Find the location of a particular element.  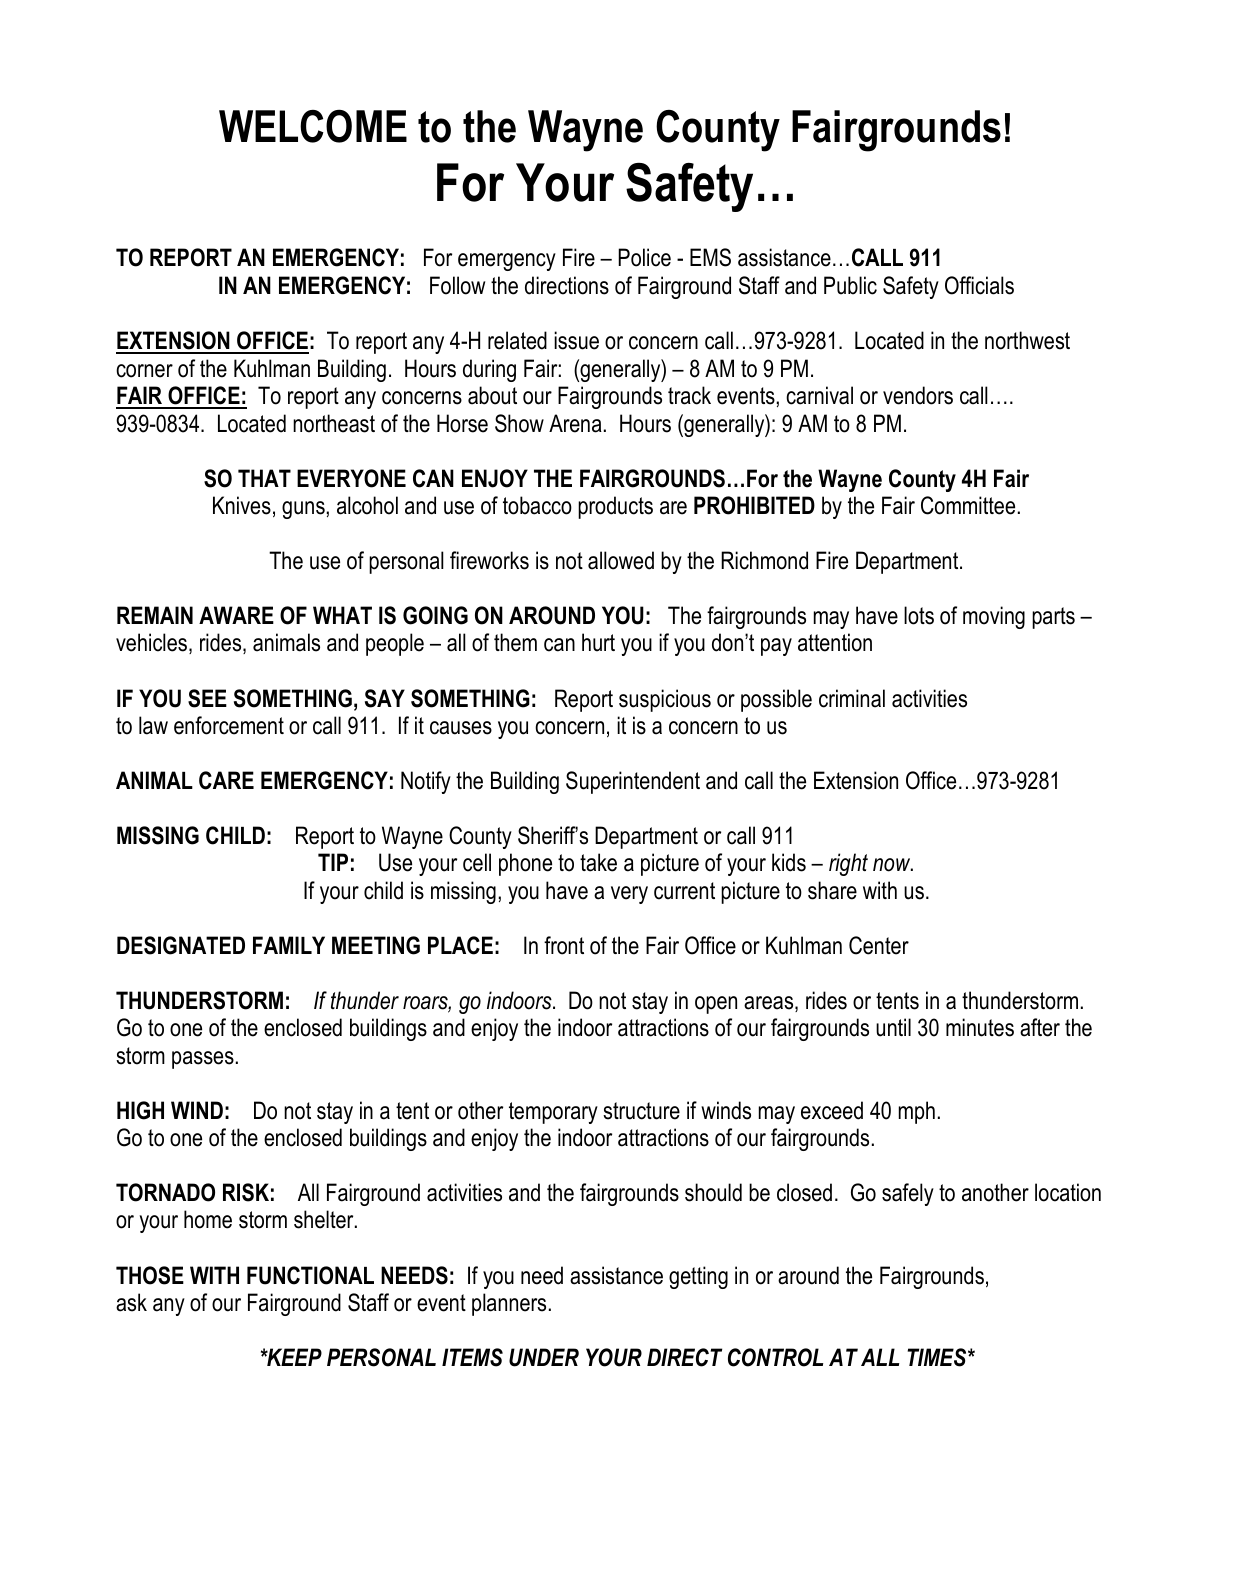

FUNCTIONAL is located at coordinates (310, 1275).
